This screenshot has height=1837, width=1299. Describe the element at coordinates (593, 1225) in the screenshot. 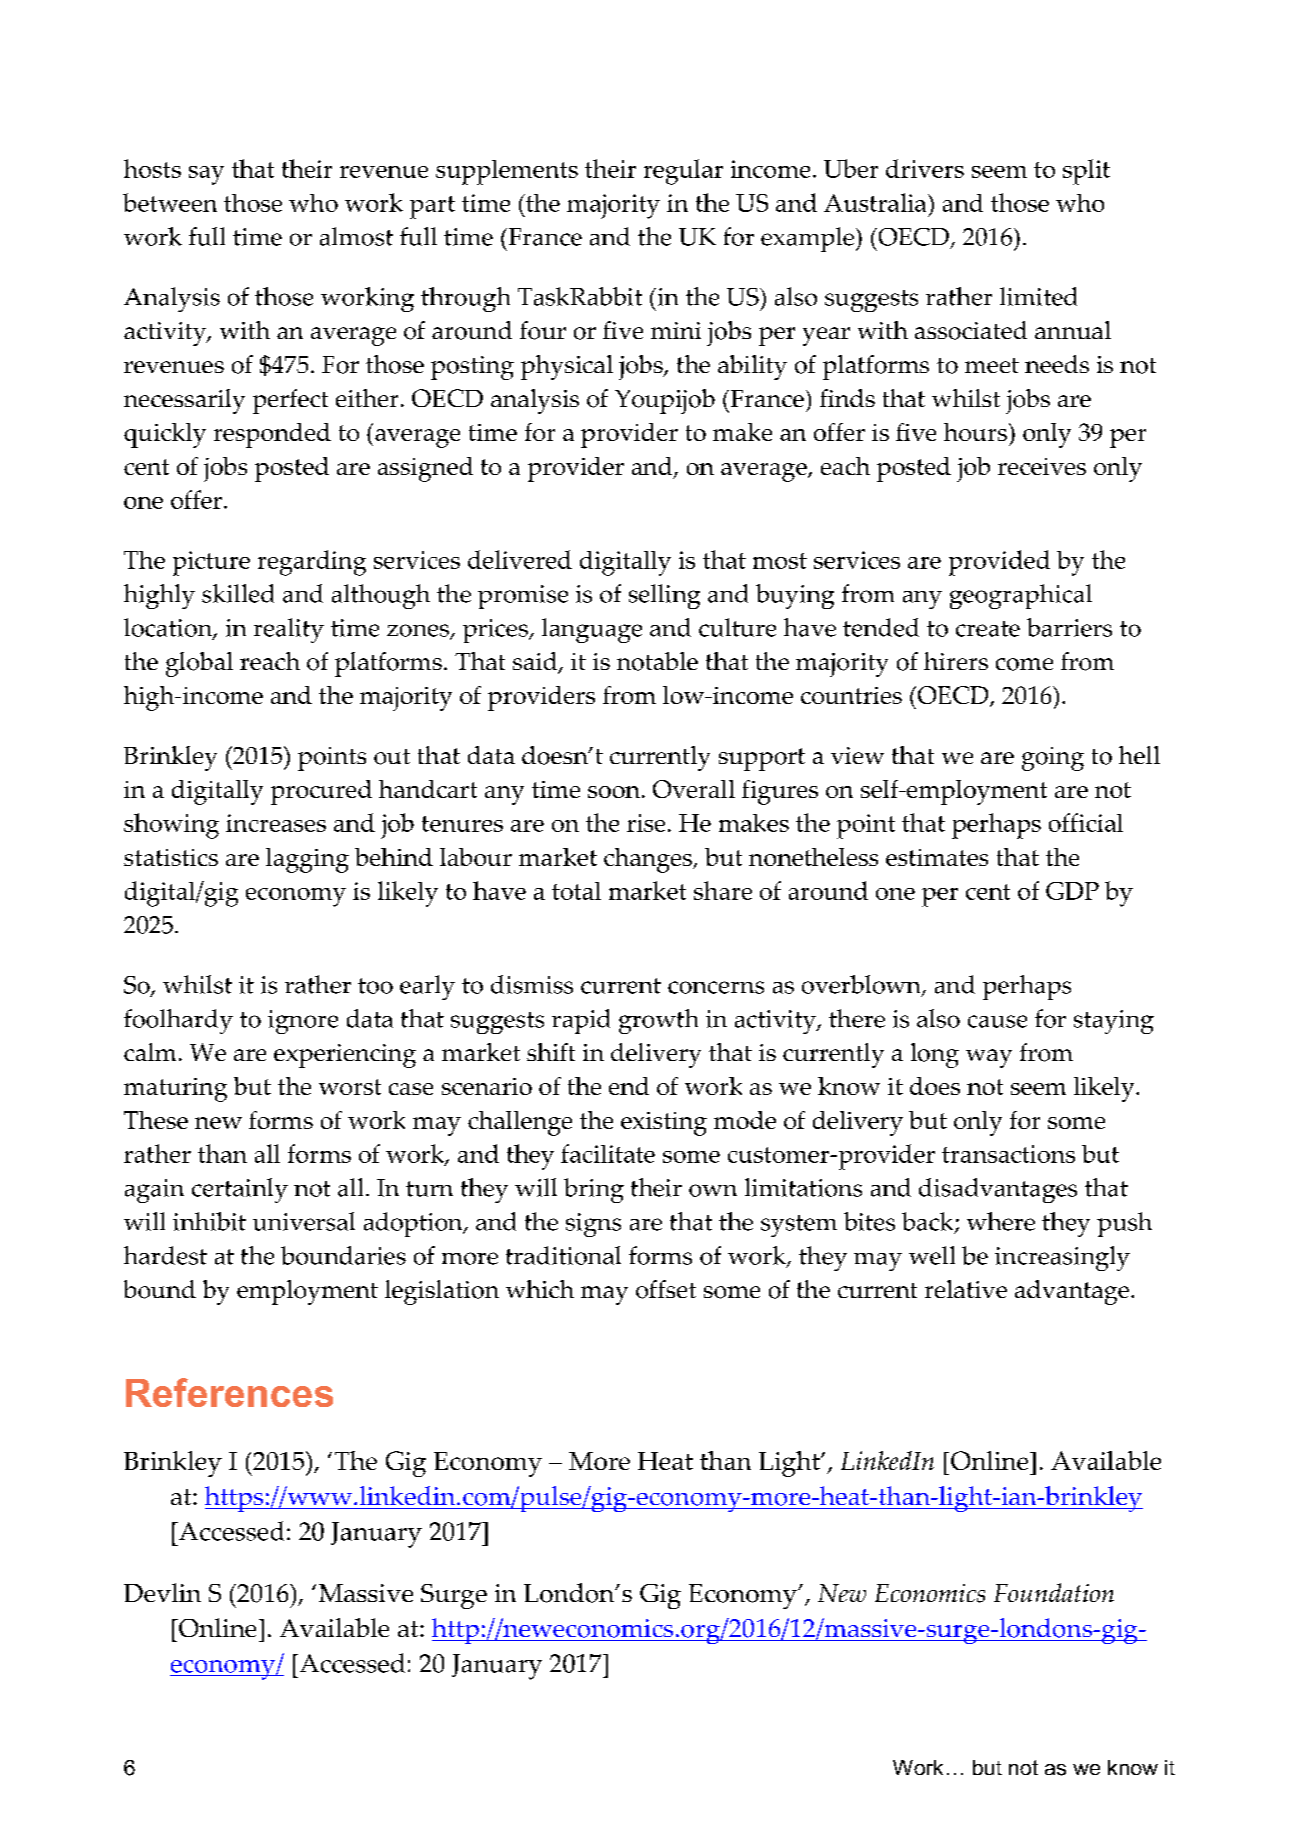

I see `signs` at that location.
